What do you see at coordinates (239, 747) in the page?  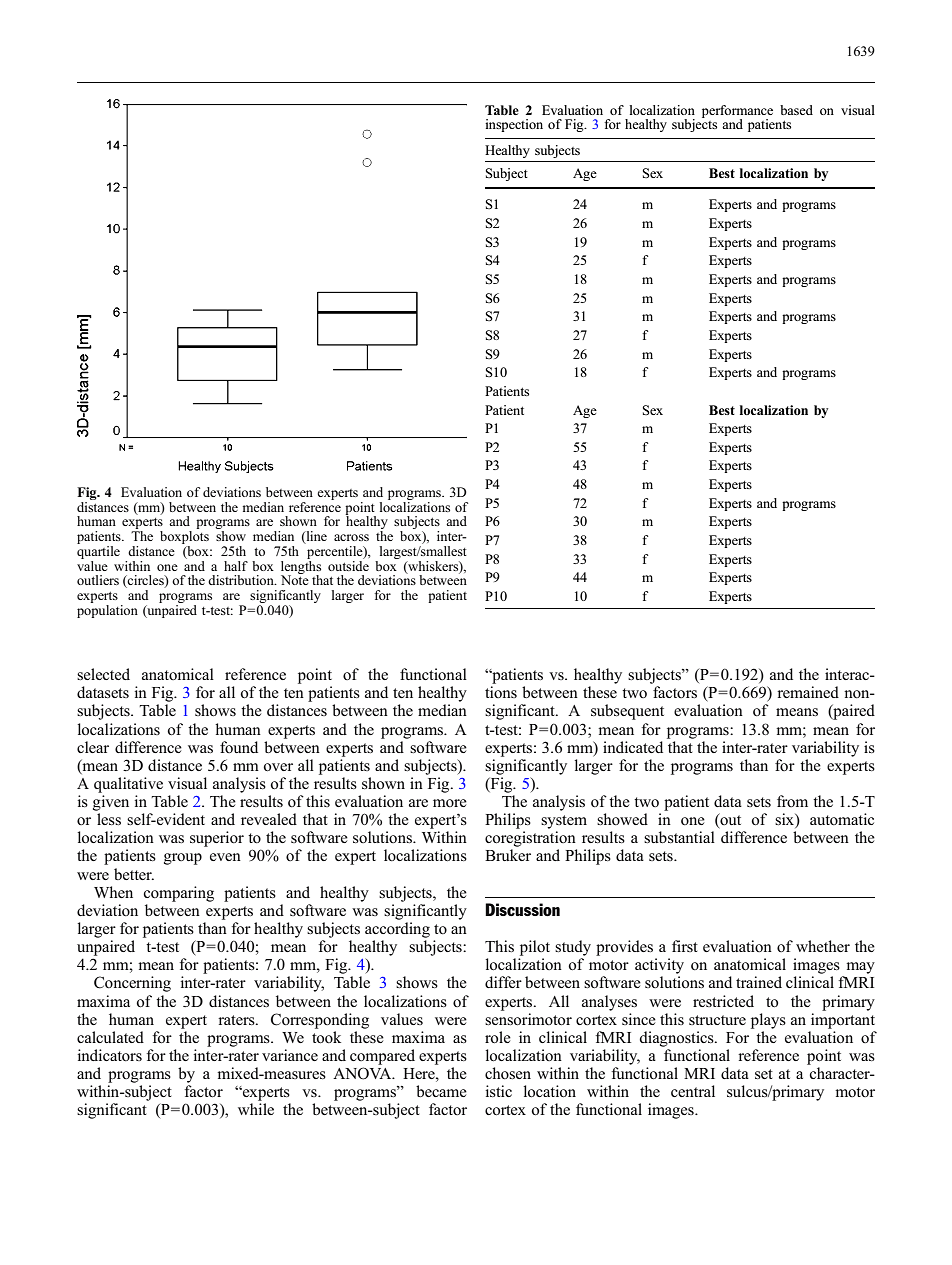 I see `found` at bounding box center [239, 747].
